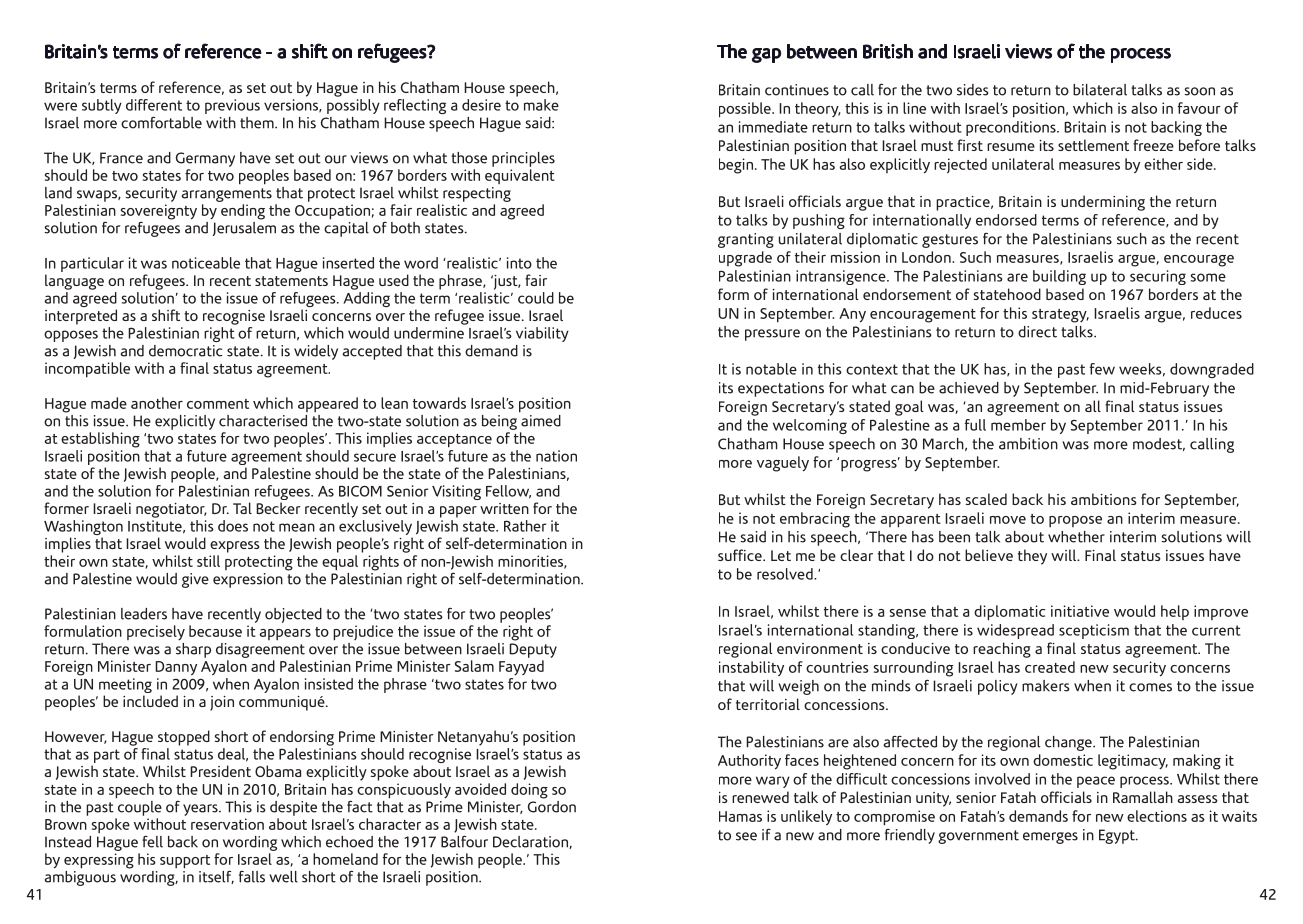 The image size is (1303, 924). What do you see at coordinates (542, 334) in the screenshot?
I see `viability` at bounding box center [542, 334].
